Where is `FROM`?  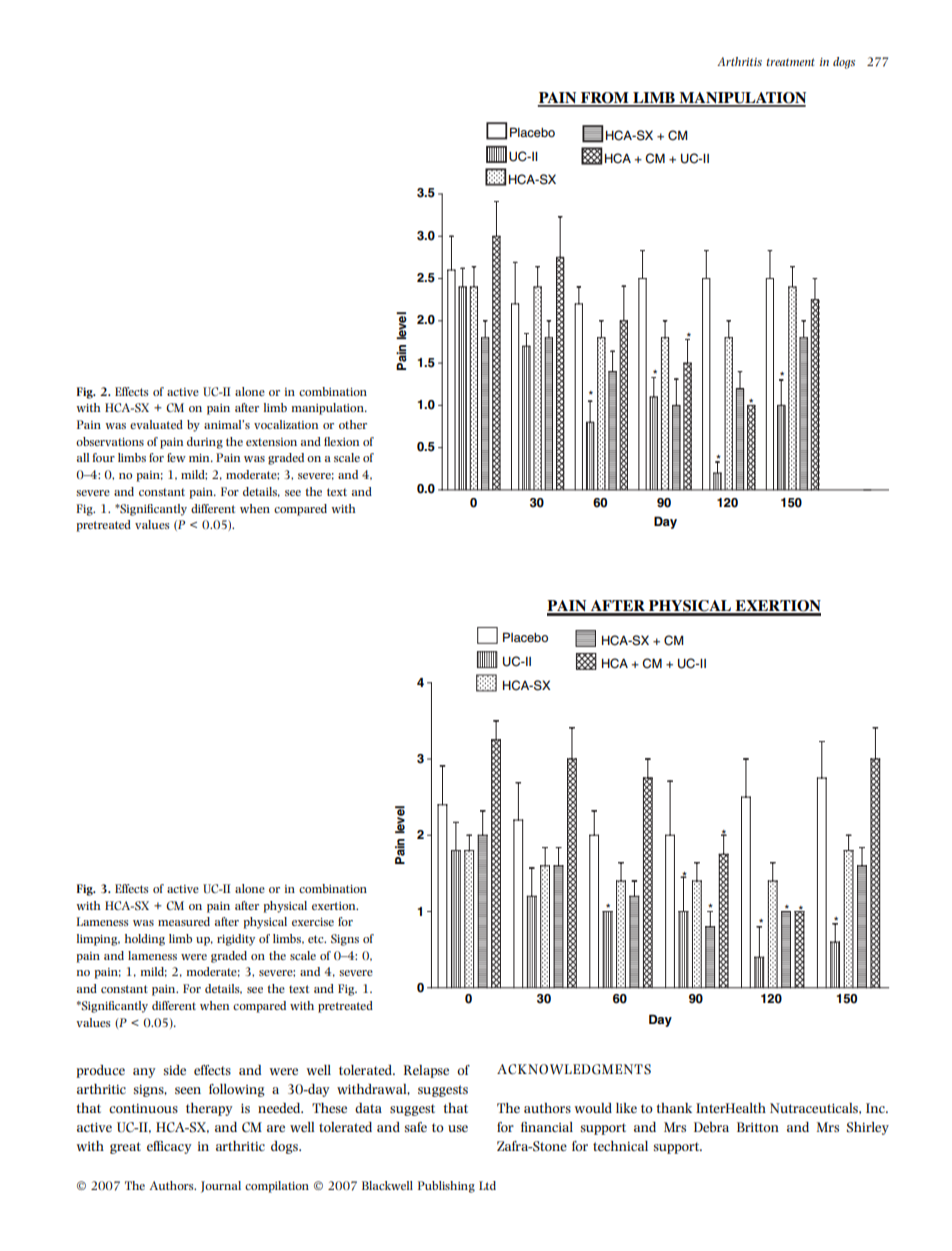 FROM is located at coordinates (604, 99).
